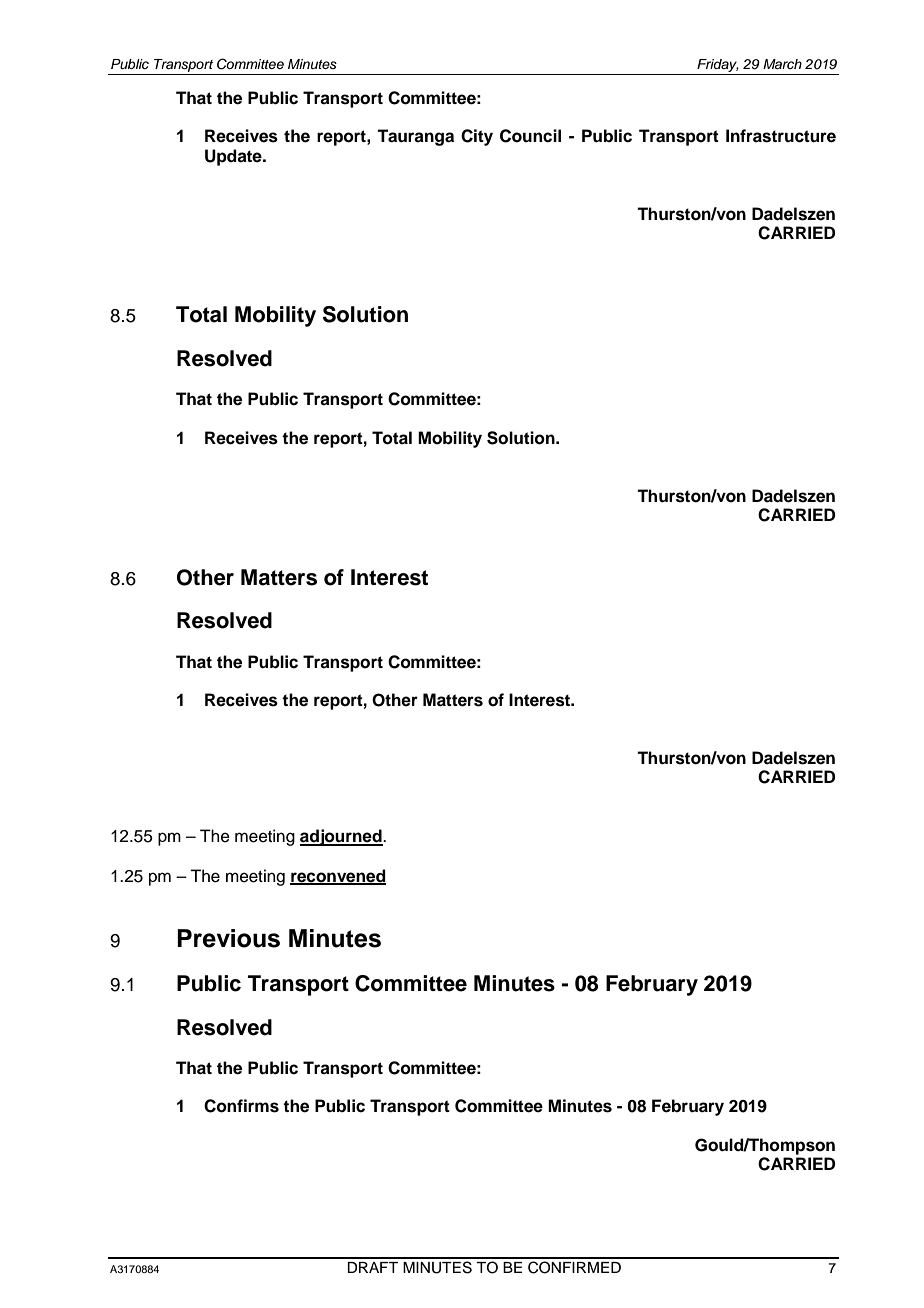  Describe the element at coordinates (781, 136) in the screenshot. I see `Infrastructure` at that location.
